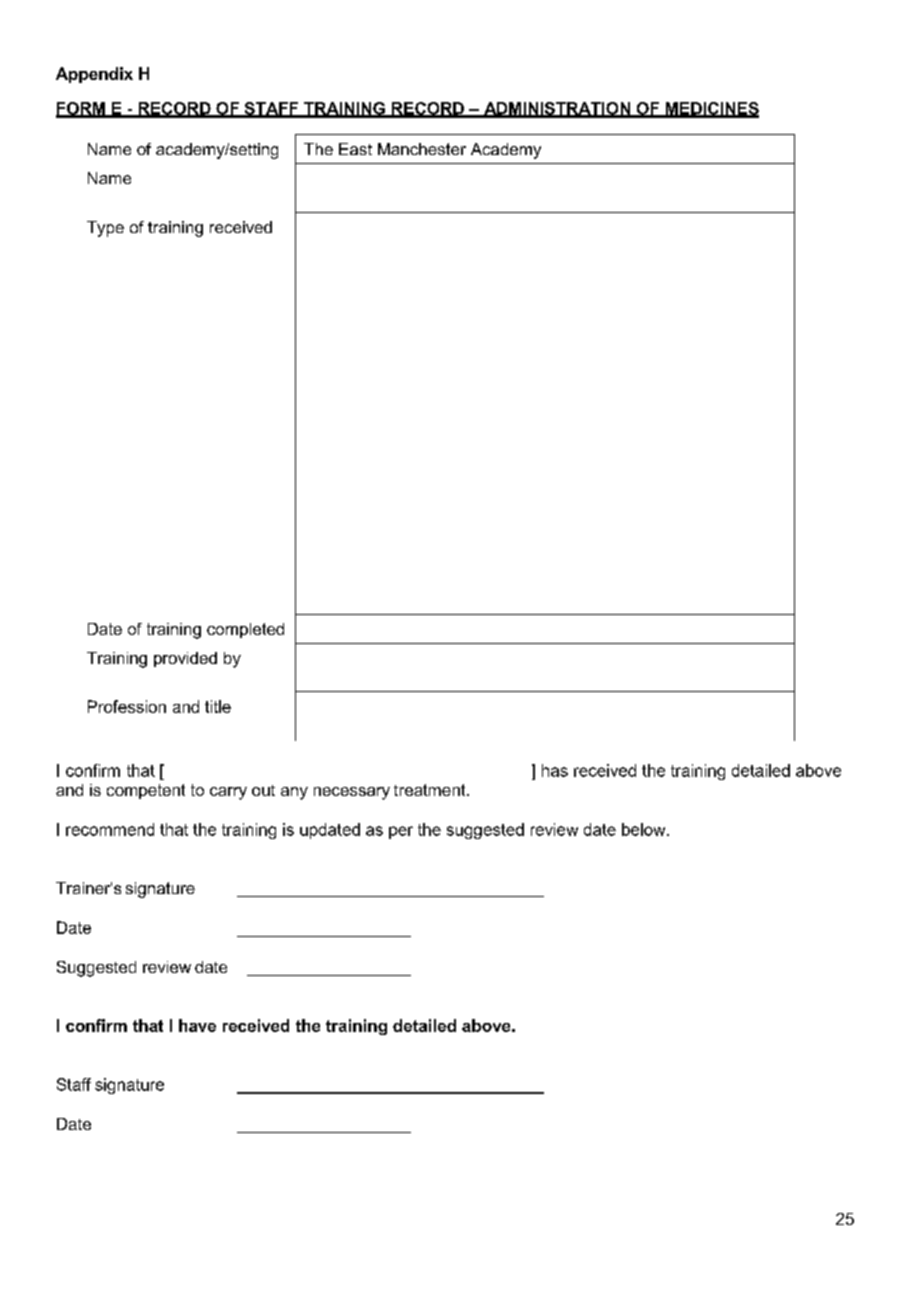 The width and height of the screenshot is (924, 1307). I want to click on provided, so click(185, 659).
